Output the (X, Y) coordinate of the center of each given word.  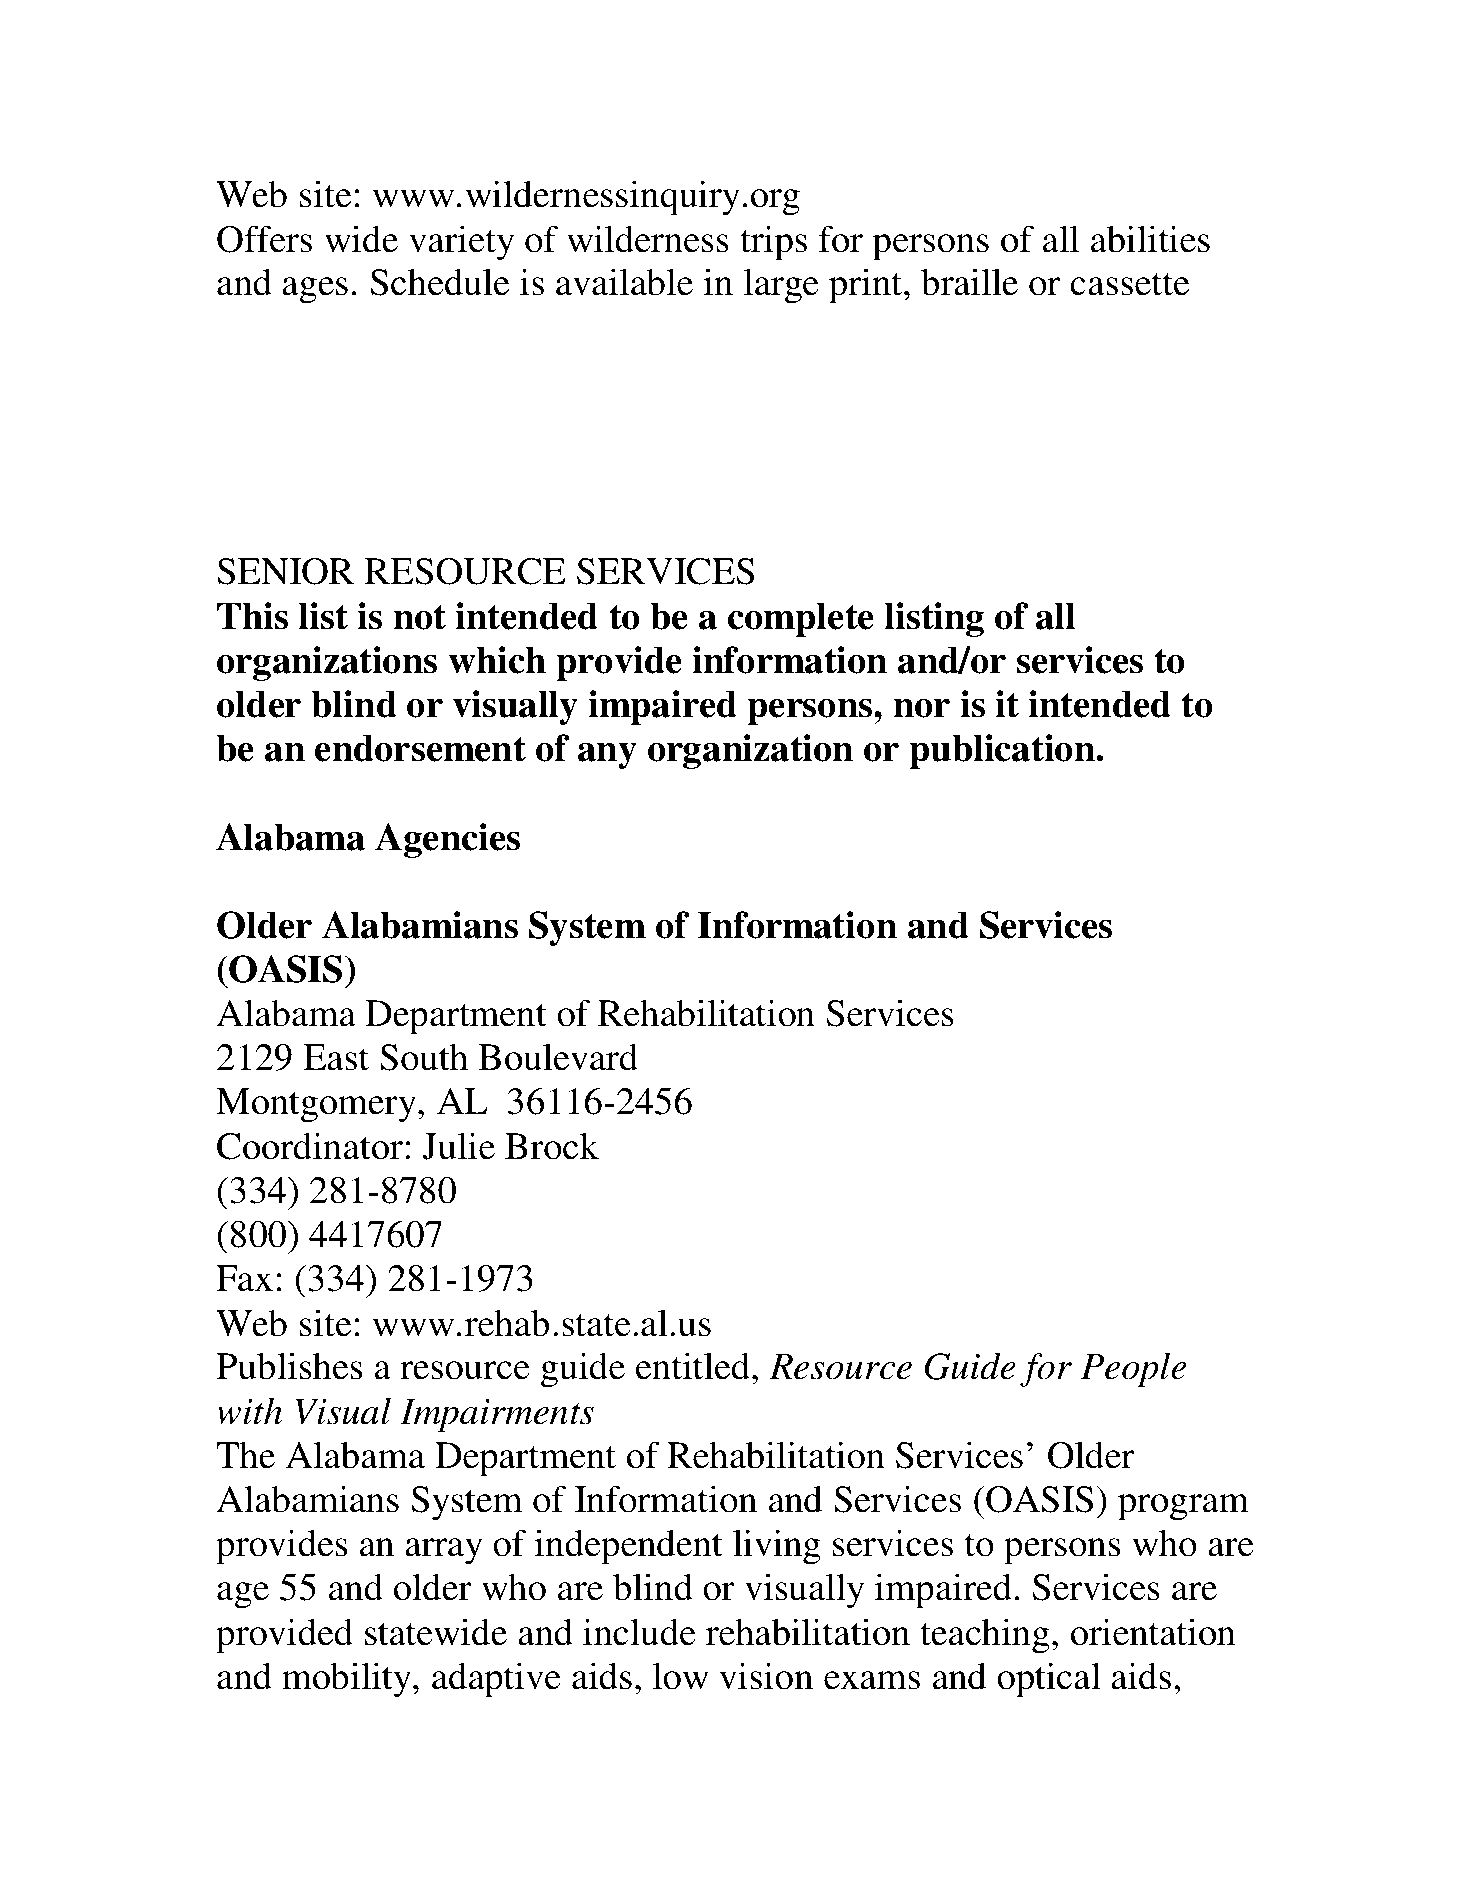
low (681, 1676)
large (781, 286)
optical (1049, 1680)
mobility (348, 1680)
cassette (1129, 284)
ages (315, 290)
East (336, 1057)
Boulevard (558, 1057)
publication (1003, 751)
